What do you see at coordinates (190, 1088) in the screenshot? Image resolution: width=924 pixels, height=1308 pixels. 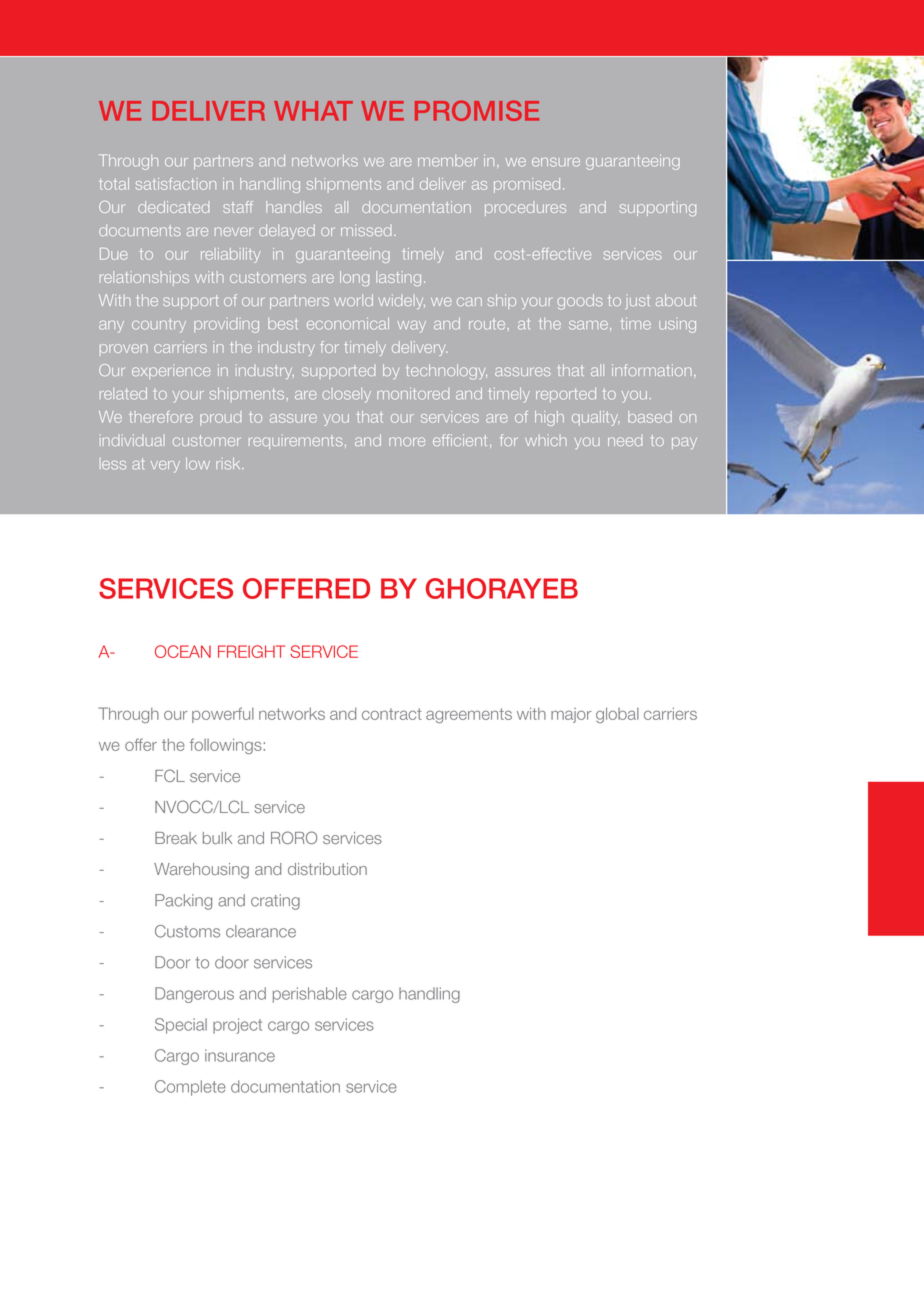 I see `Complete` at bounding box center [190, 1088].
